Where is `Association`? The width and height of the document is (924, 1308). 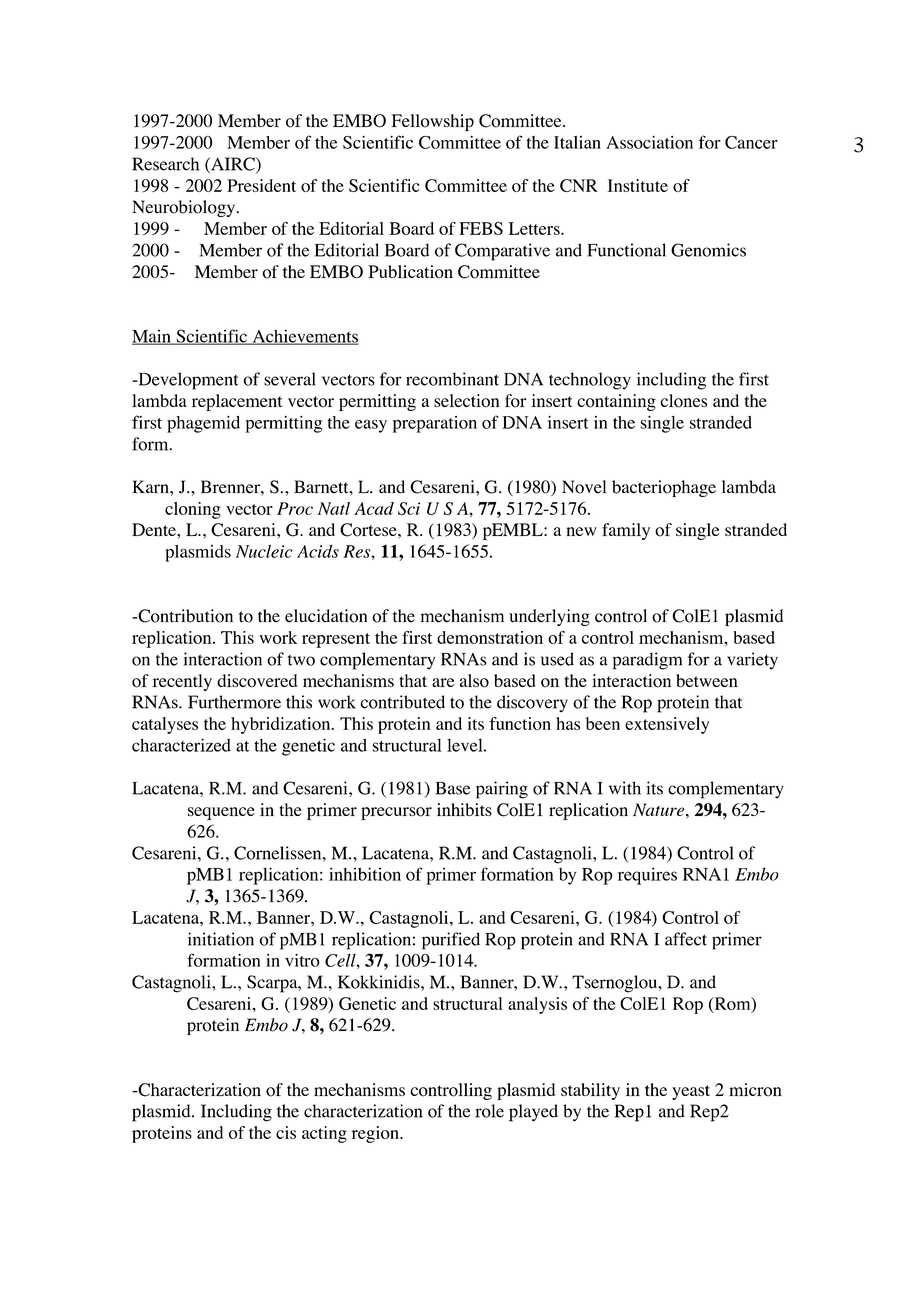 Association is located at coordinates (649, 142).
